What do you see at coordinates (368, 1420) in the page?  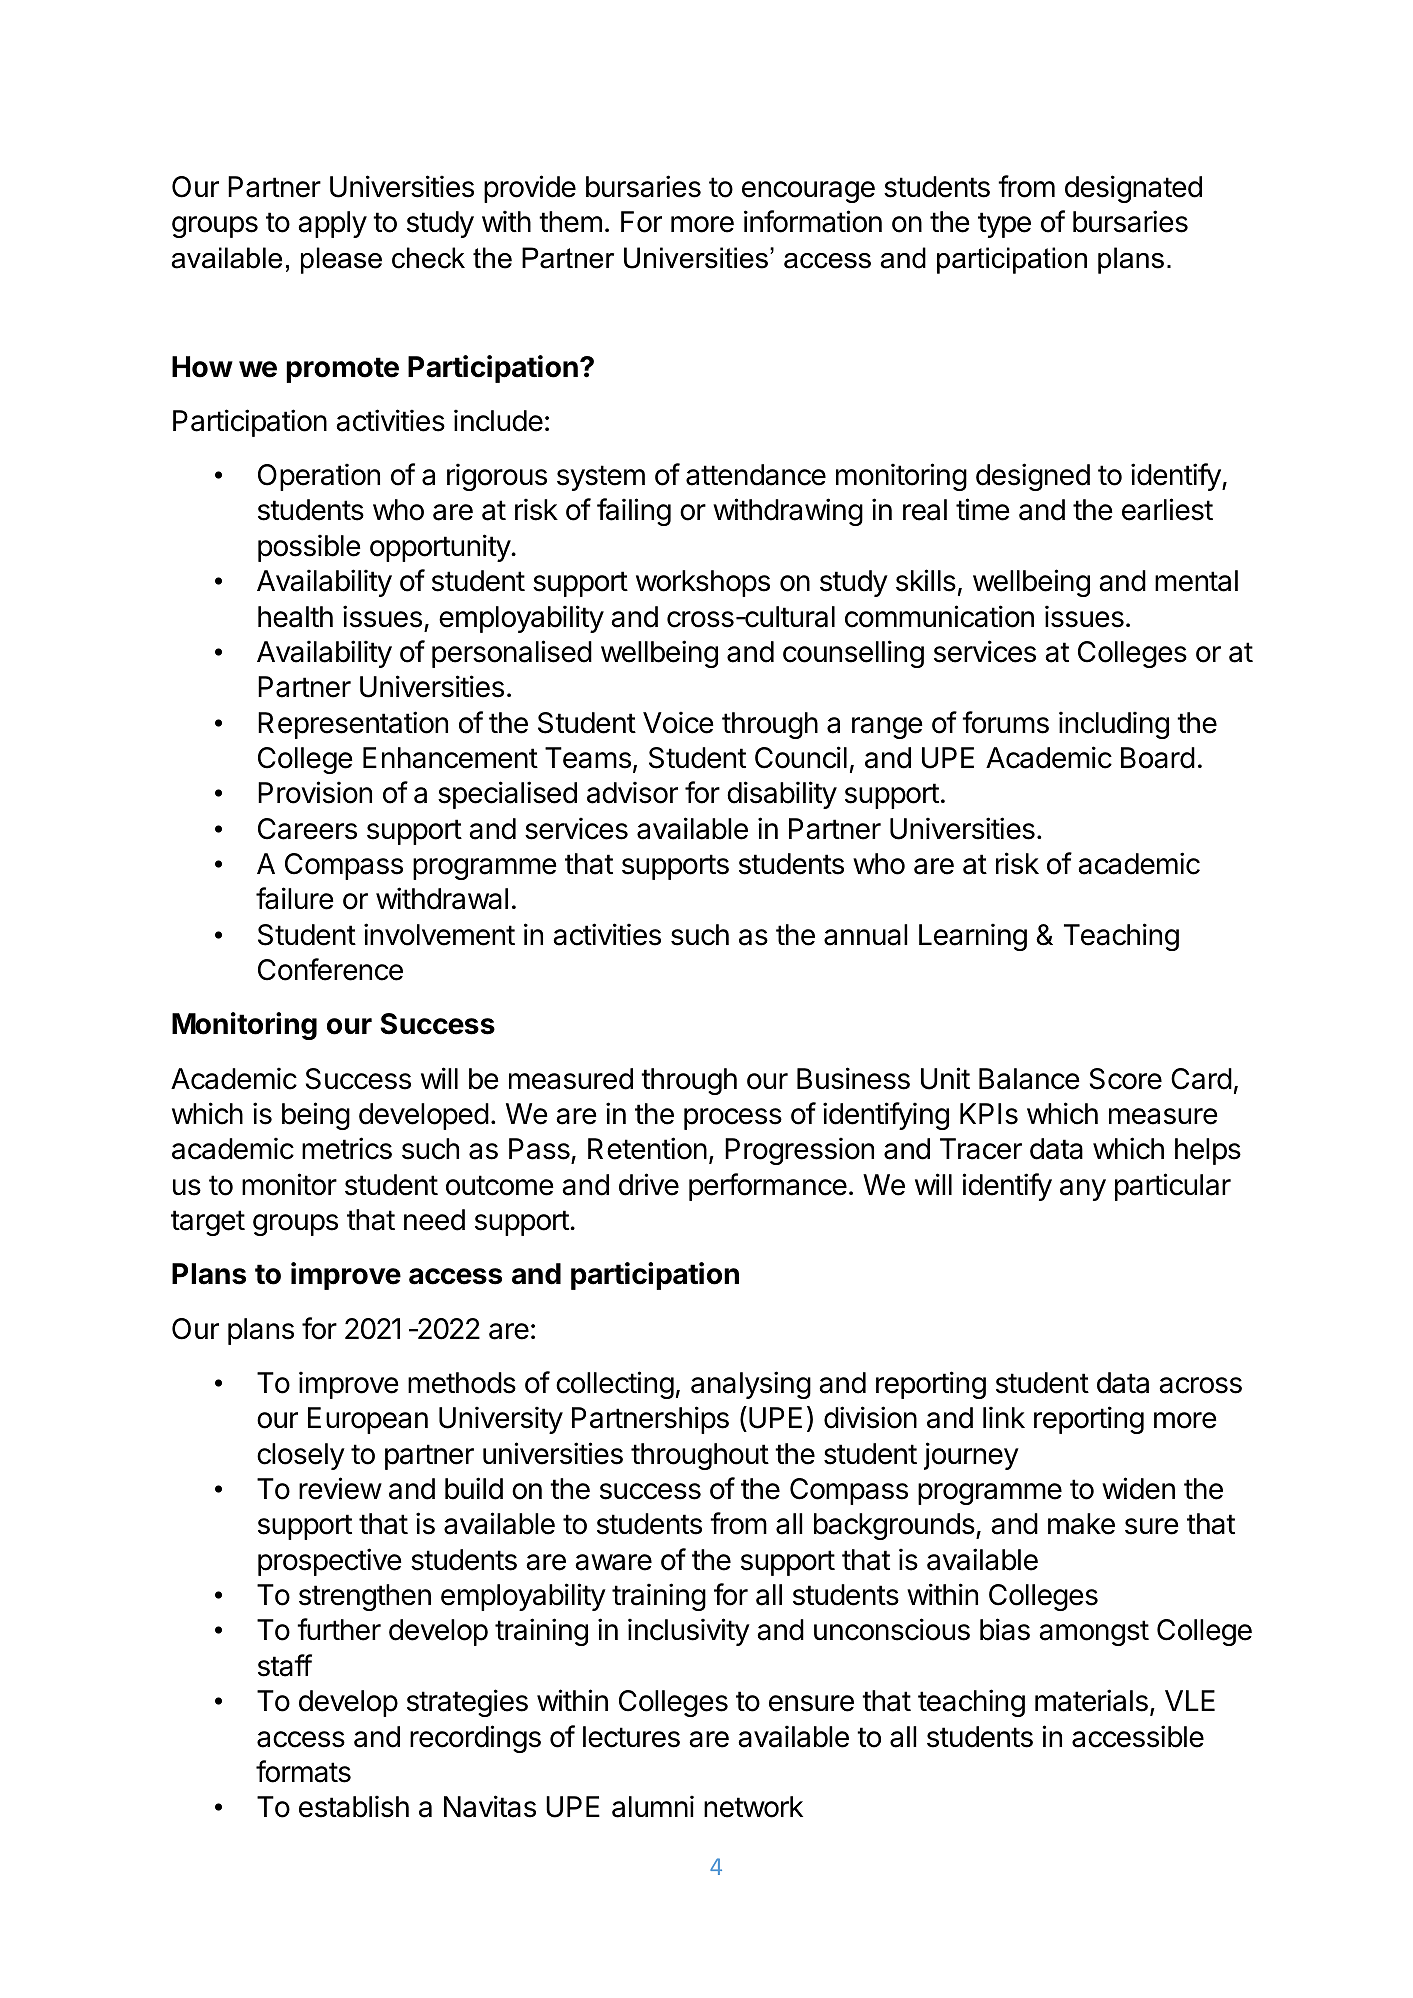 I see `European` at bounding box center [368, 1420].
